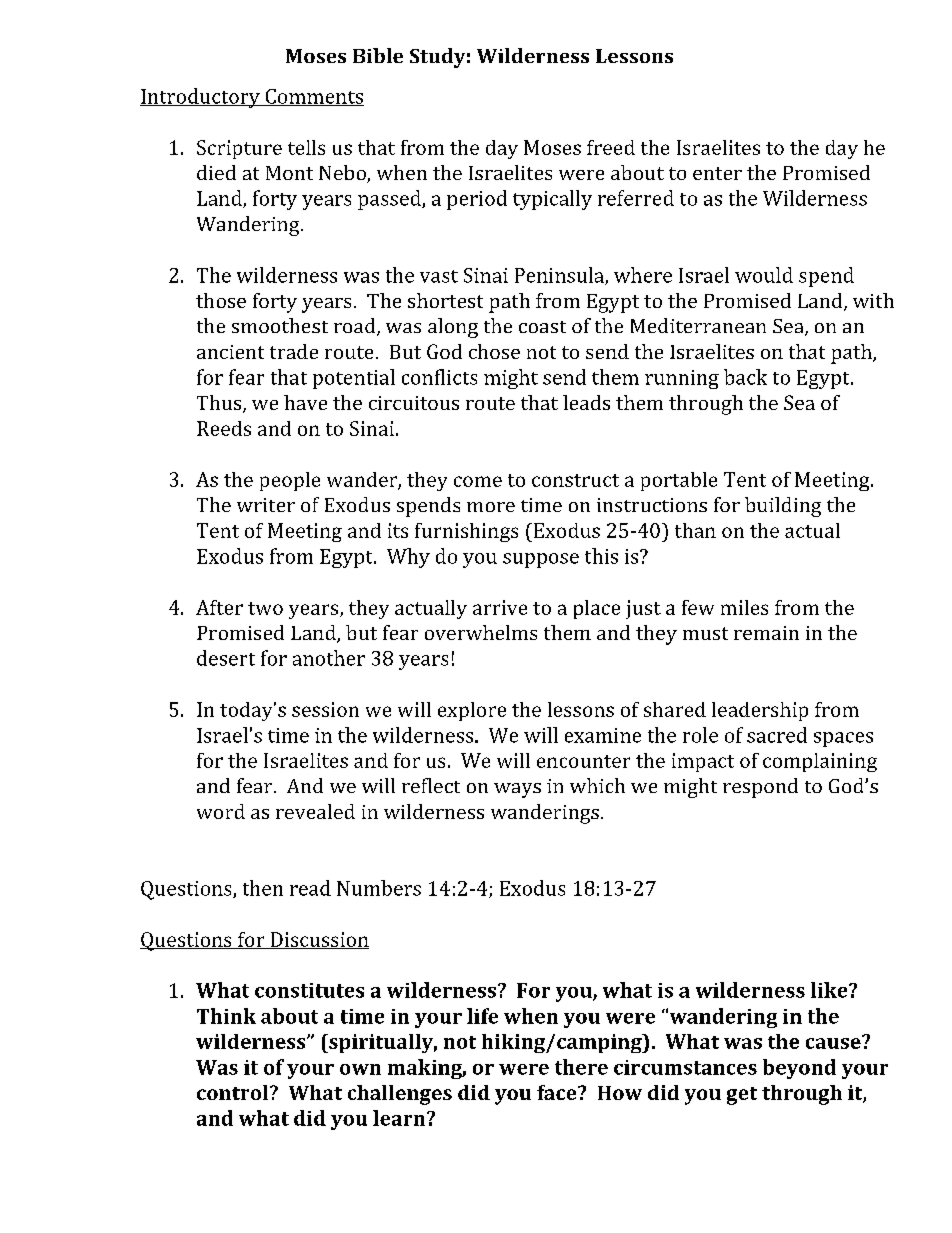  What do you see at coordinates (265, 608) in the page?
I see `two` at bounding box center [265, 608].
